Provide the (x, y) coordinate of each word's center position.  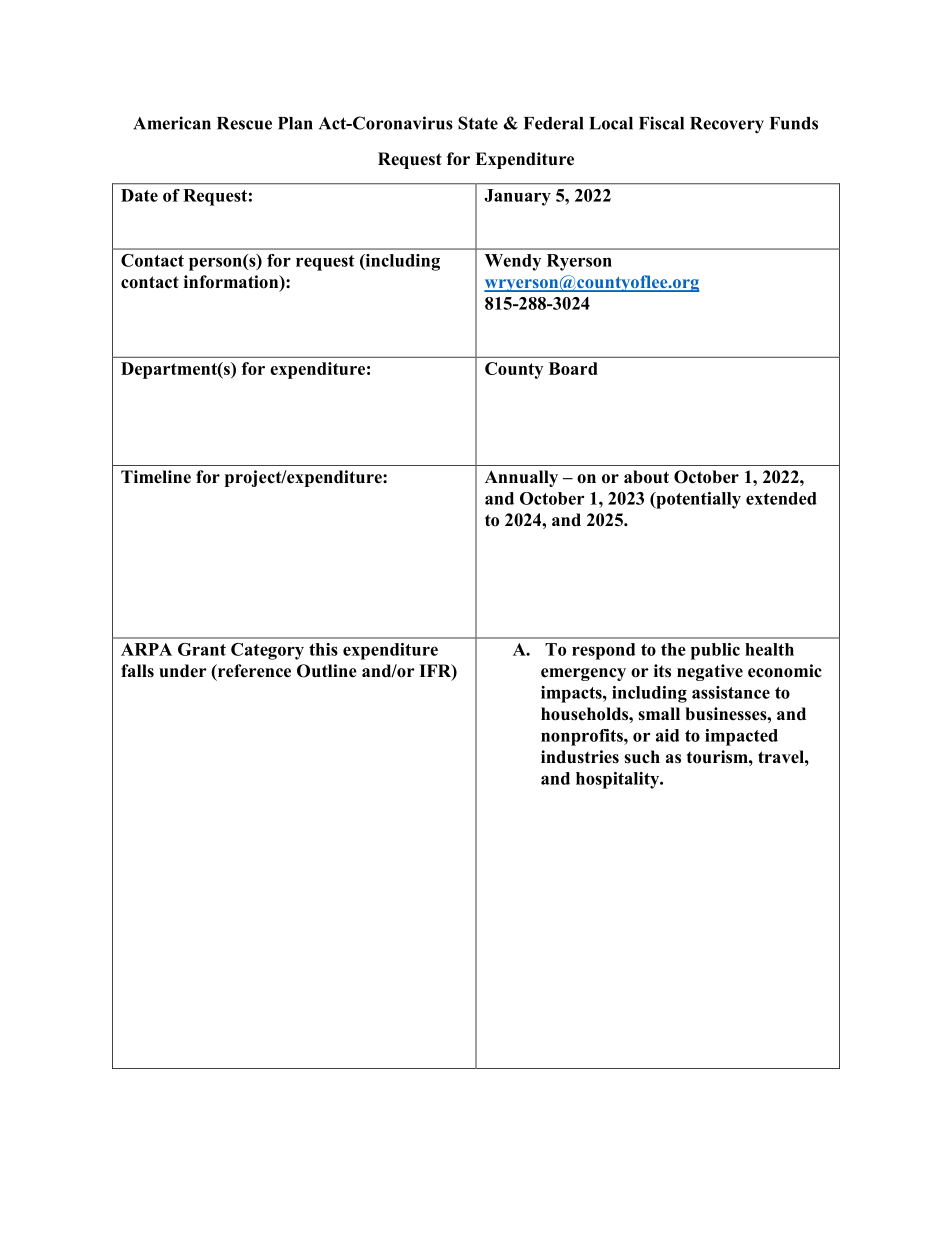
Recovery (727, 125)
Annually (521, 478)
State (478, 123)
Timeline (156, 477)
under (183, 671)
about (646, 477)
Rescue (244, 123)
